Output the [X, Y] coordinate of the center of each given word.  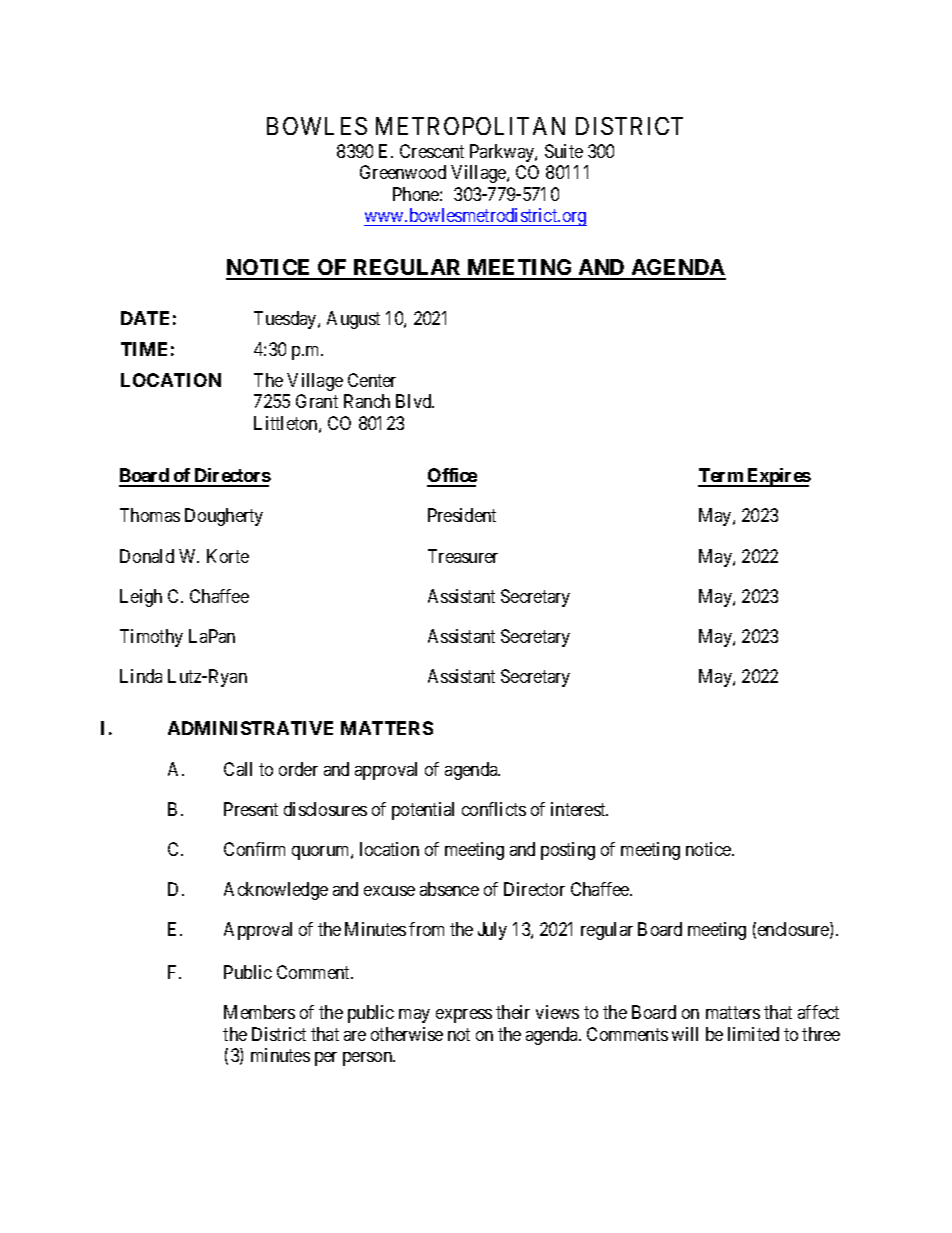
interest [579, 809]
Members [259, 1012]
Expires [778, 477]
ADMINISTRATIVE [250, 728]
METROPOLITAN [470, 126]
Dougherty [224, 517]
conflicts [494, 809]
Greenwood [403, 172]
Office [452, 477]
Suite [564, 151]
